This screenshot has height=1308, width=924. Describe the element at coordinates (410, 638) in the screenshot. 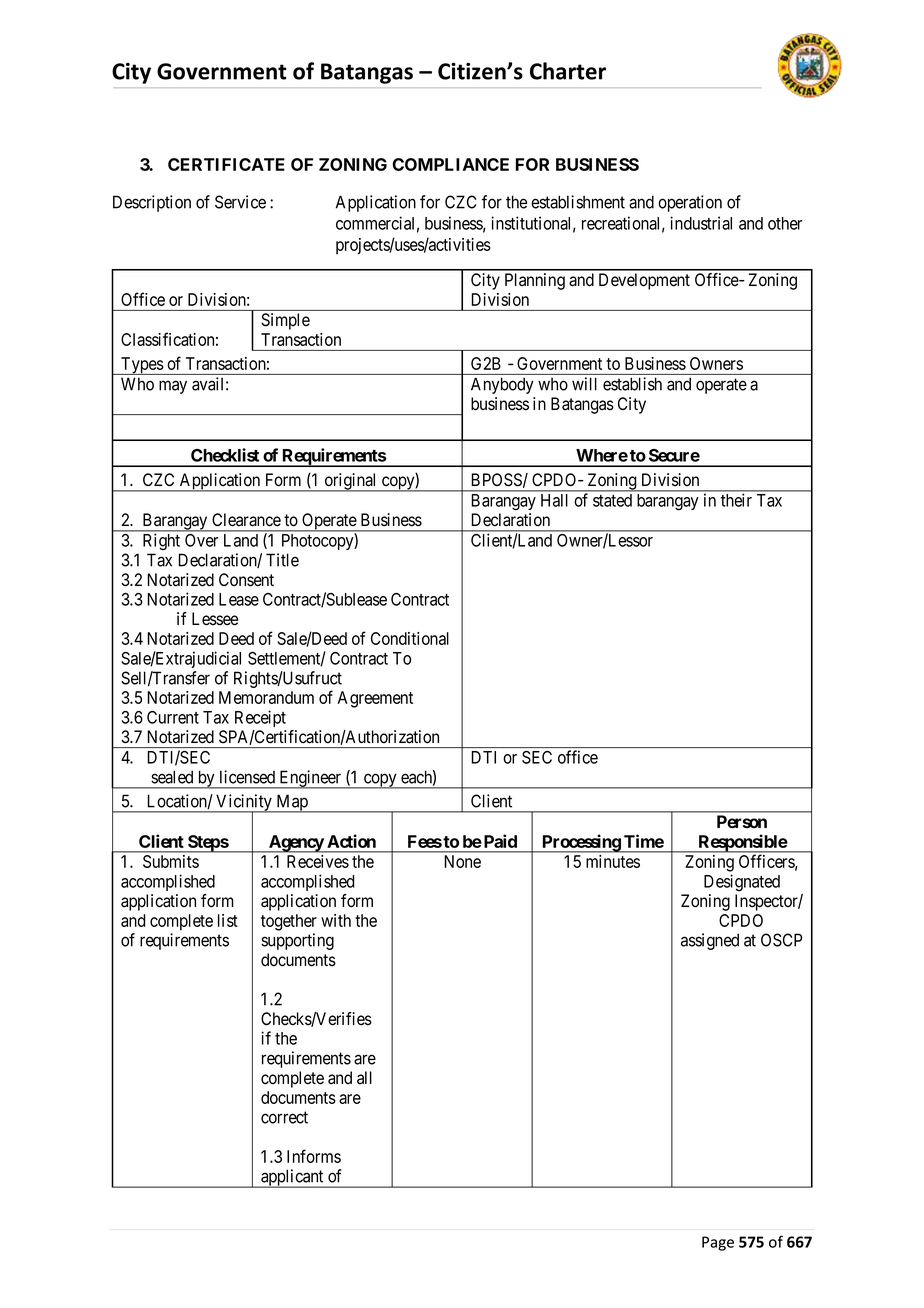

I see `Conditional` at that location.
